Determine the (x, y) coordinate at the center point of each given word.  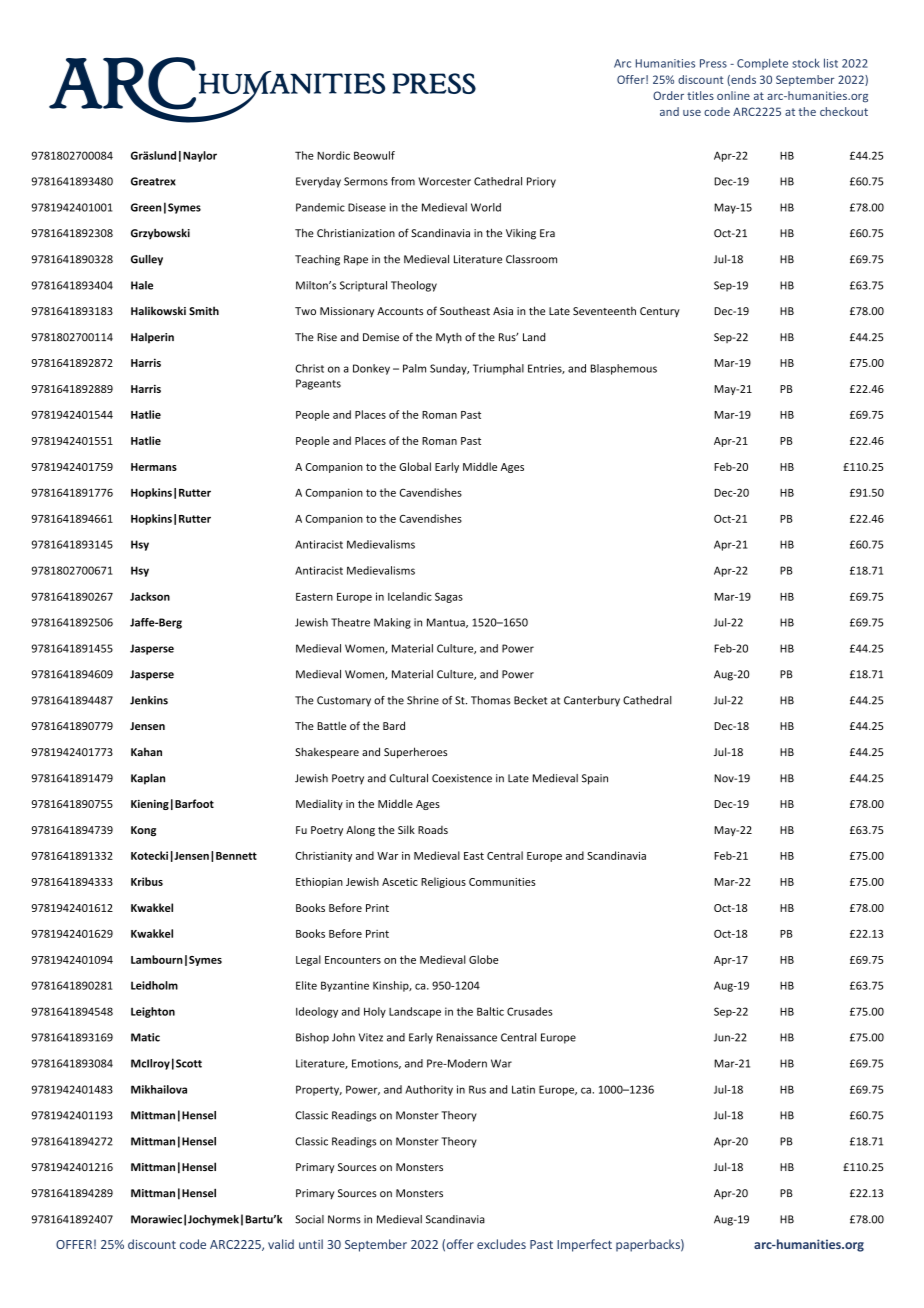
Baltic (490, 1011)
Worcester (445, 181)
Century (660, 312)
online (733, 95)
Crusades (529, 1011)
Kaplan (148, 779)
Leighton (153, 1012)
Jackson (150, 596)
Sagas (449, 597)
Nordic (333, 155)
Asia (503, 311)
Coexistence (462, 778)
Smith (204, 310)
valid (281, 1244)
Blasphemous (624, 369)
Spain (595, 779)
